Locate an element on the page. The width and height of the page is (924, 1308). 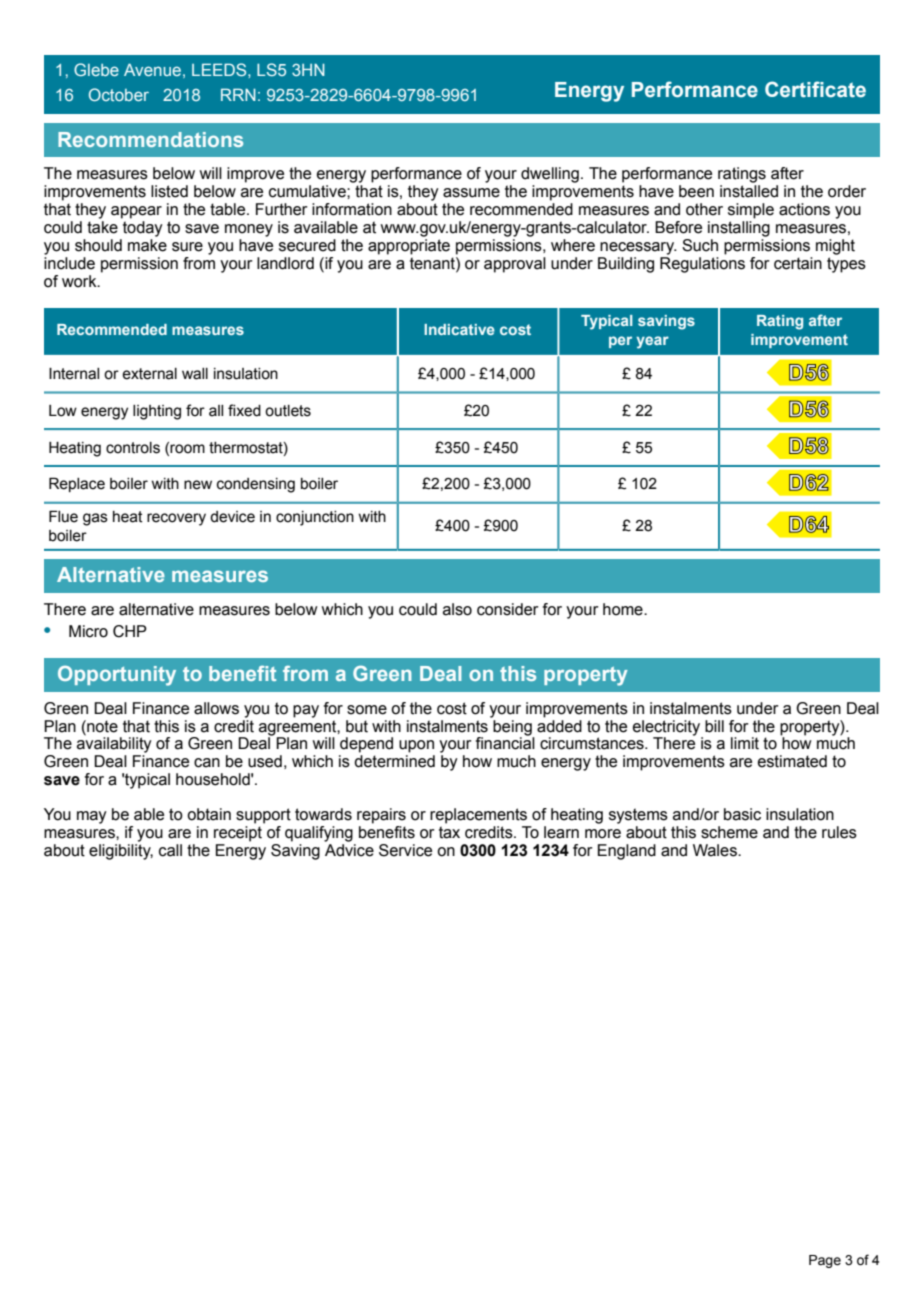
call is located at coordinates (170, 850).
